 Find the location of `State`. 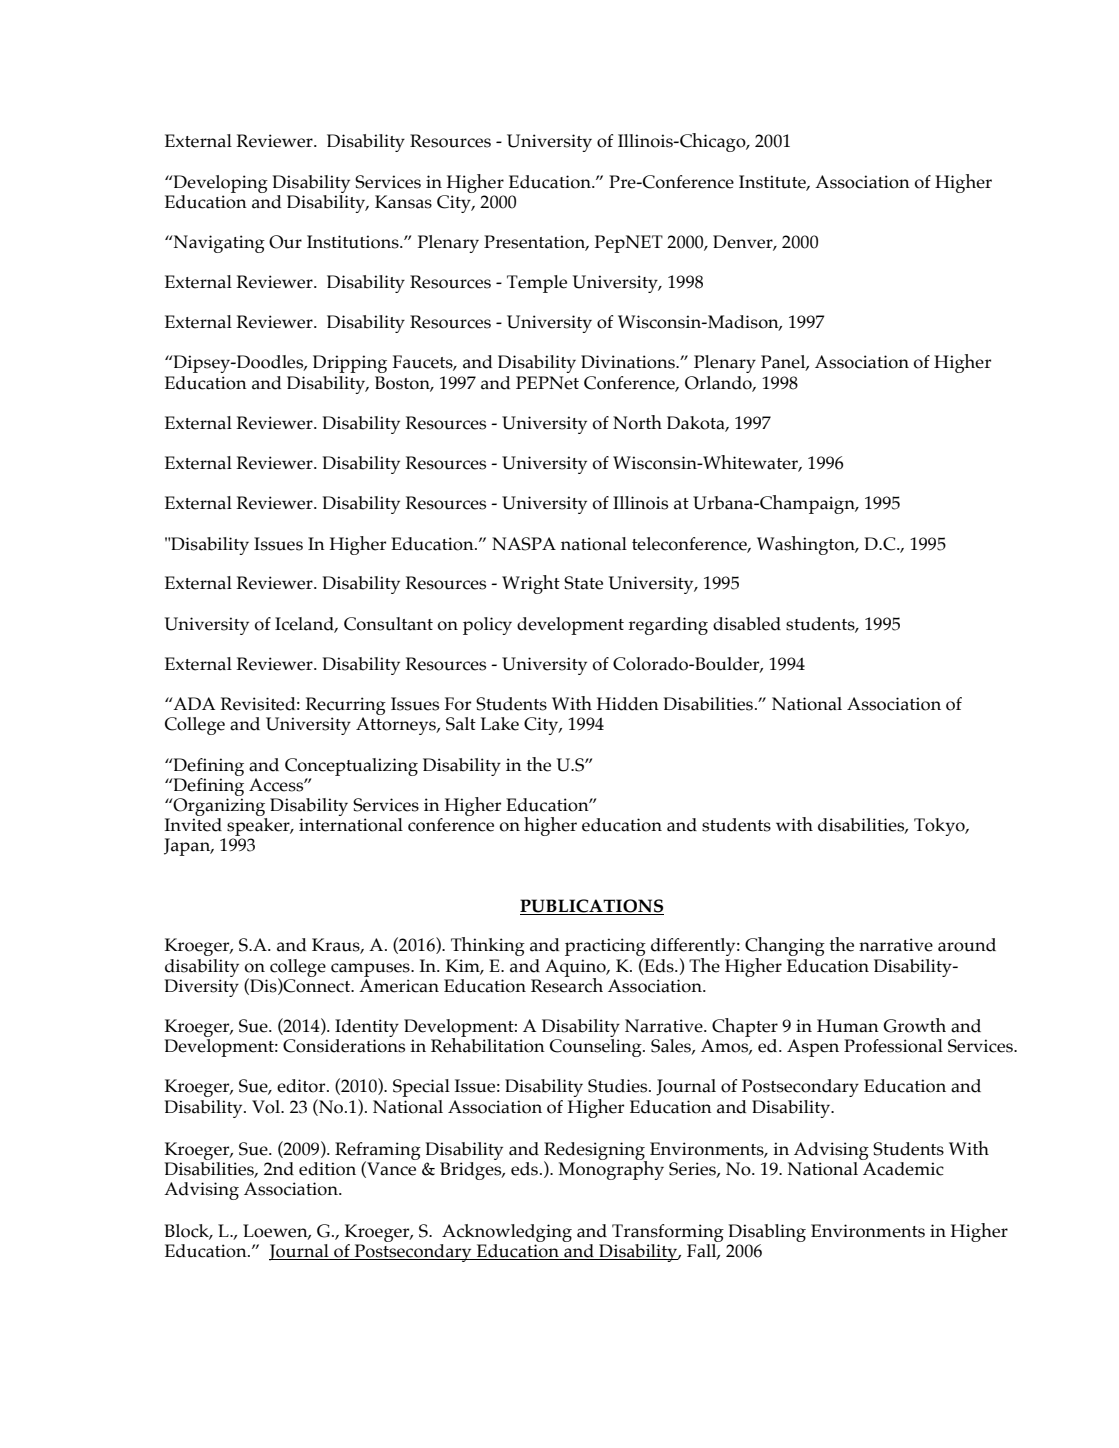

State is located at coordinates (583, 583).
